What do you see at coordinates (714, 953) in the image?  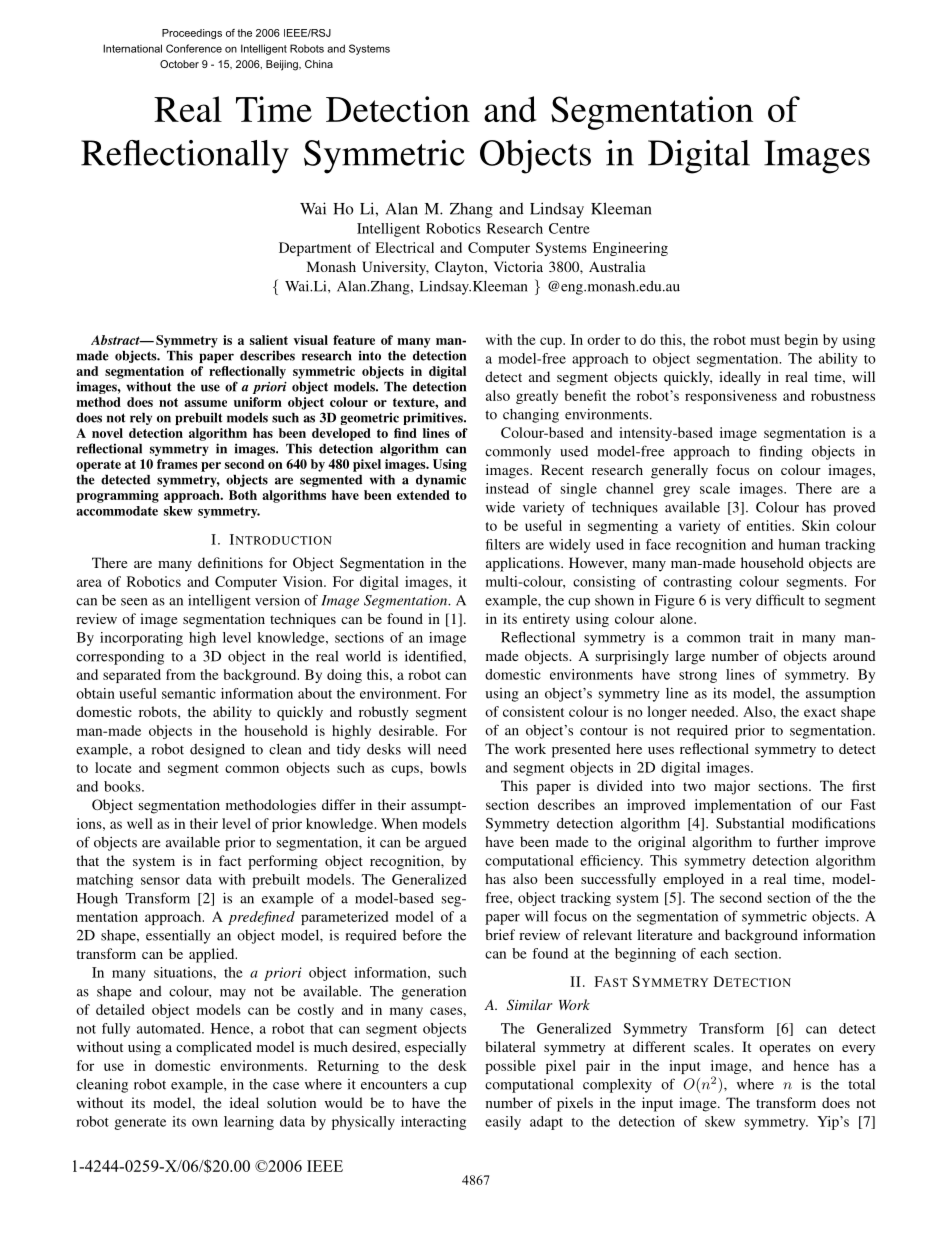 I see `each` at bounding box center [714, 953].
